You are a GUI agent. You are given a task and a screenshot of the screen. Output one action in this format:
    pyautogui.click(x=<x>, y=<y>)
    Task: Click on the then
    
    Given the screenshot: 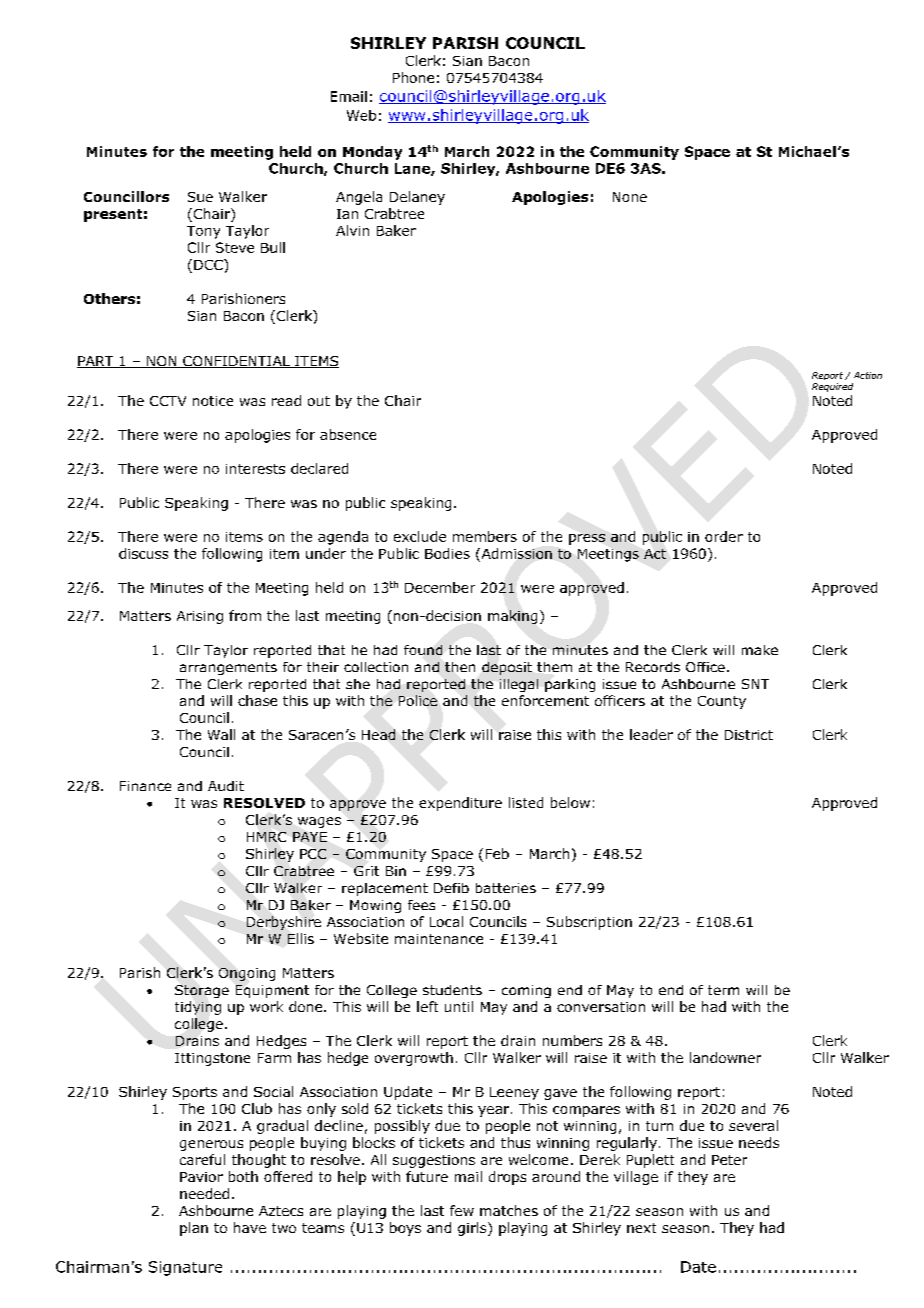 What is the action you would take?
    pyautogui.click(x=460, y=667)
